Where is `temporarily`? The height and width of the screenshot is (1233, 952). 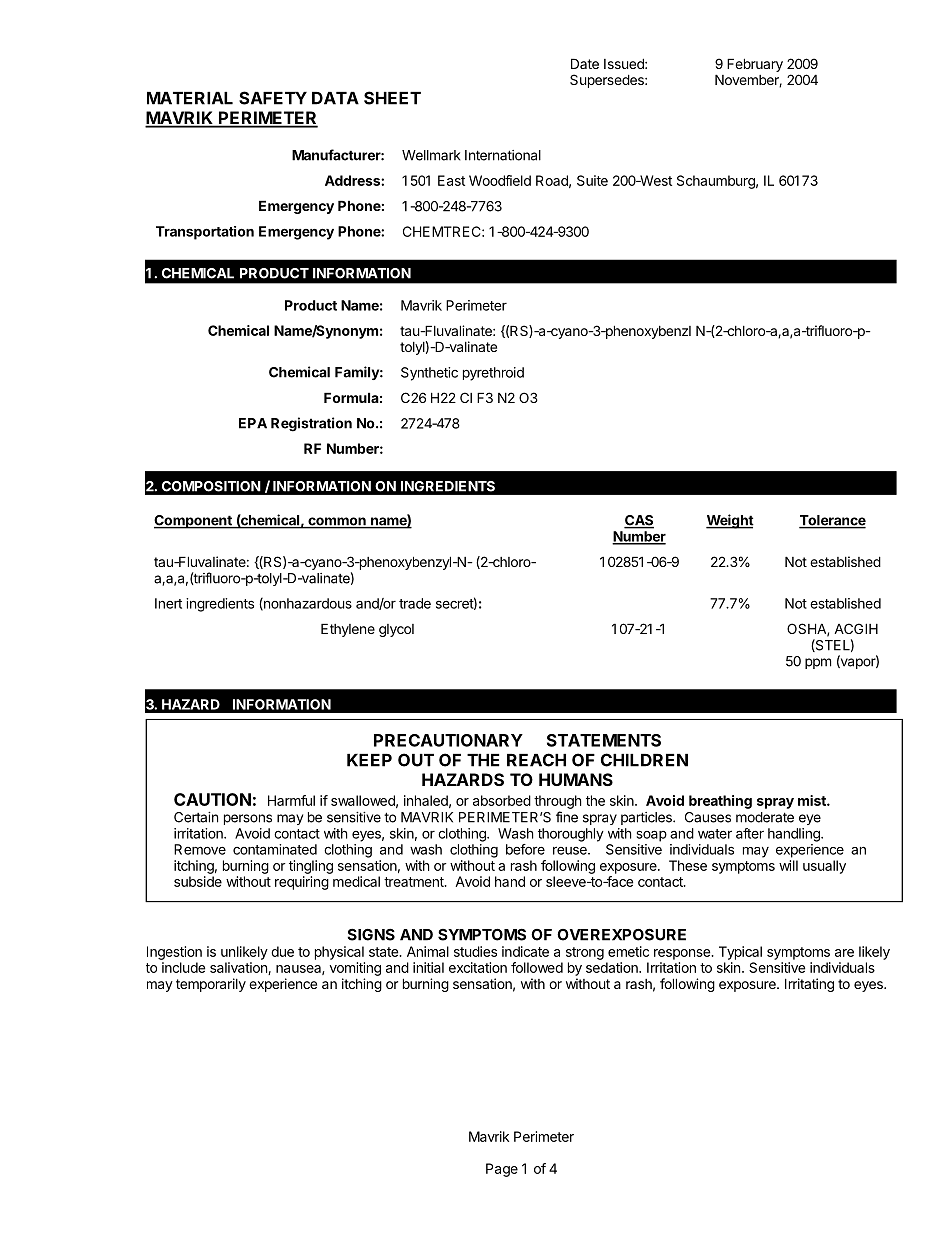
temporarily is located at coordinates (211, 985).
